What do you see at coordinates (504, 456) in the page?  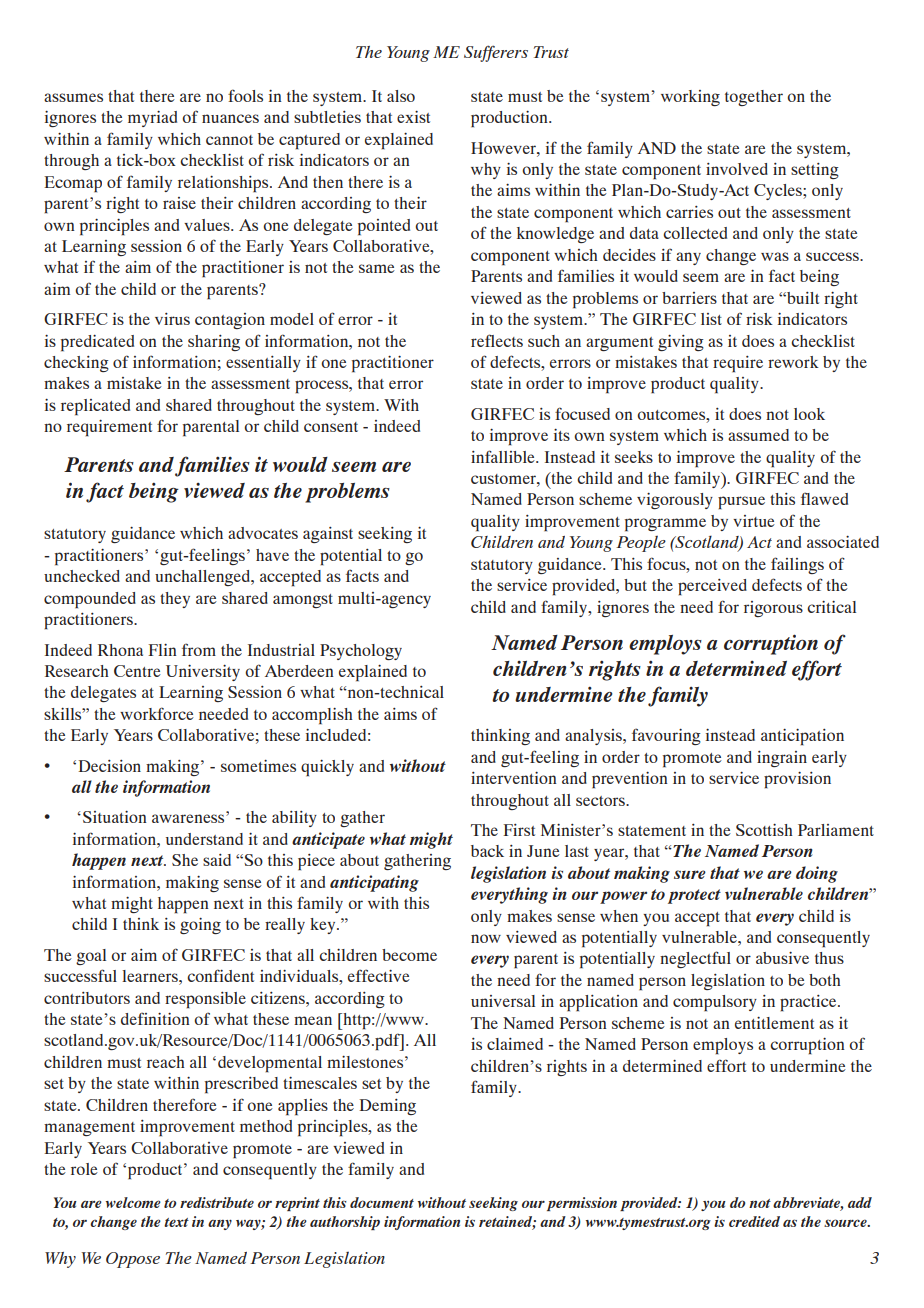 I see `infallible` at bounding box center [504, 456].
